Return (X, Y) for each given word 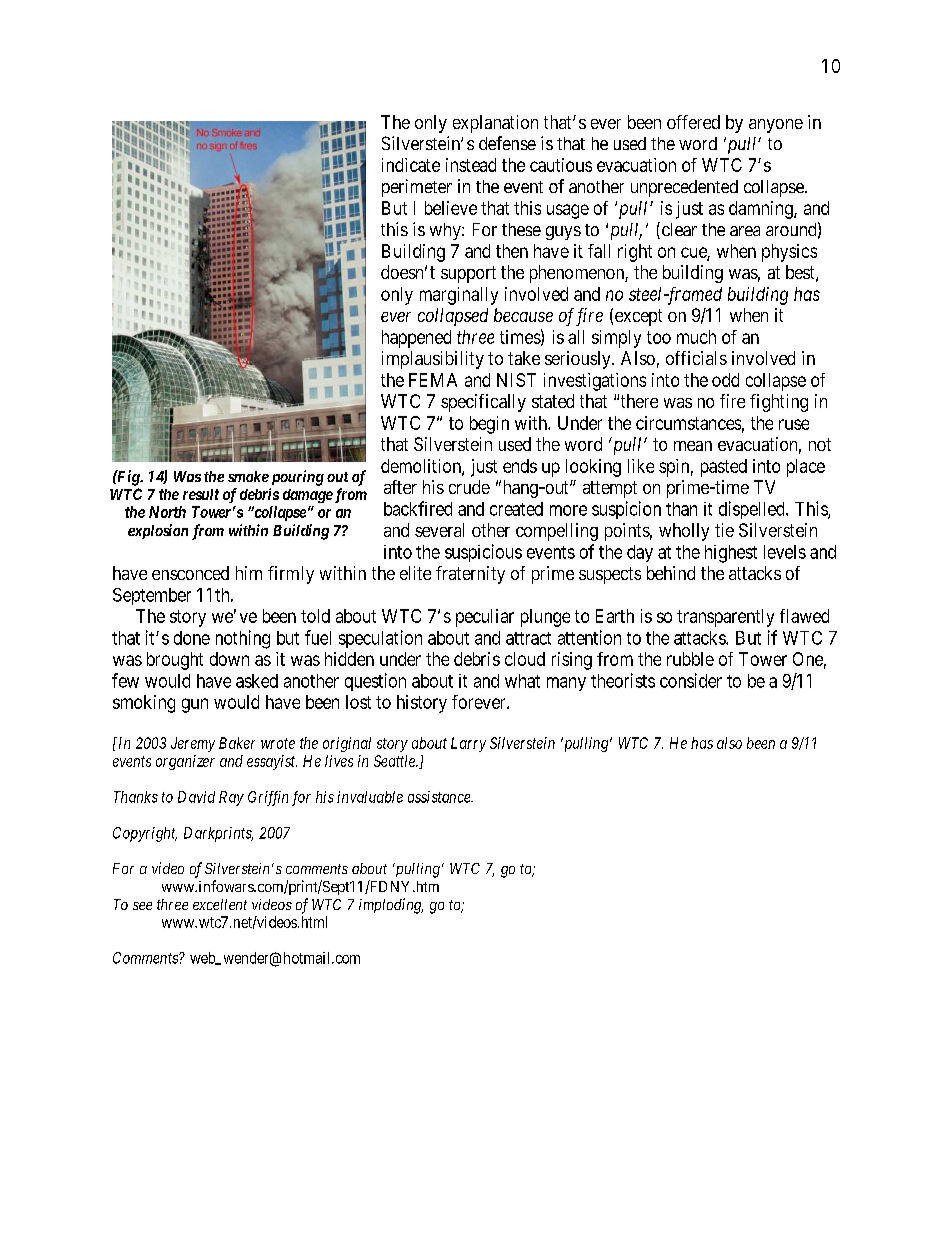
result (201, 494)
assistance (440, 797)
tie (724, 530)
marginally (459, 296)
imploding (391, 906)
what (522, 681)
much (696, 337)
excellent (220, 904)
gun (195, 705)
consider (691, 680)
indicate (411, 165)
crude (469, 487)
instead (471, 165)
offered (693, 122)
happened (416, 339)
